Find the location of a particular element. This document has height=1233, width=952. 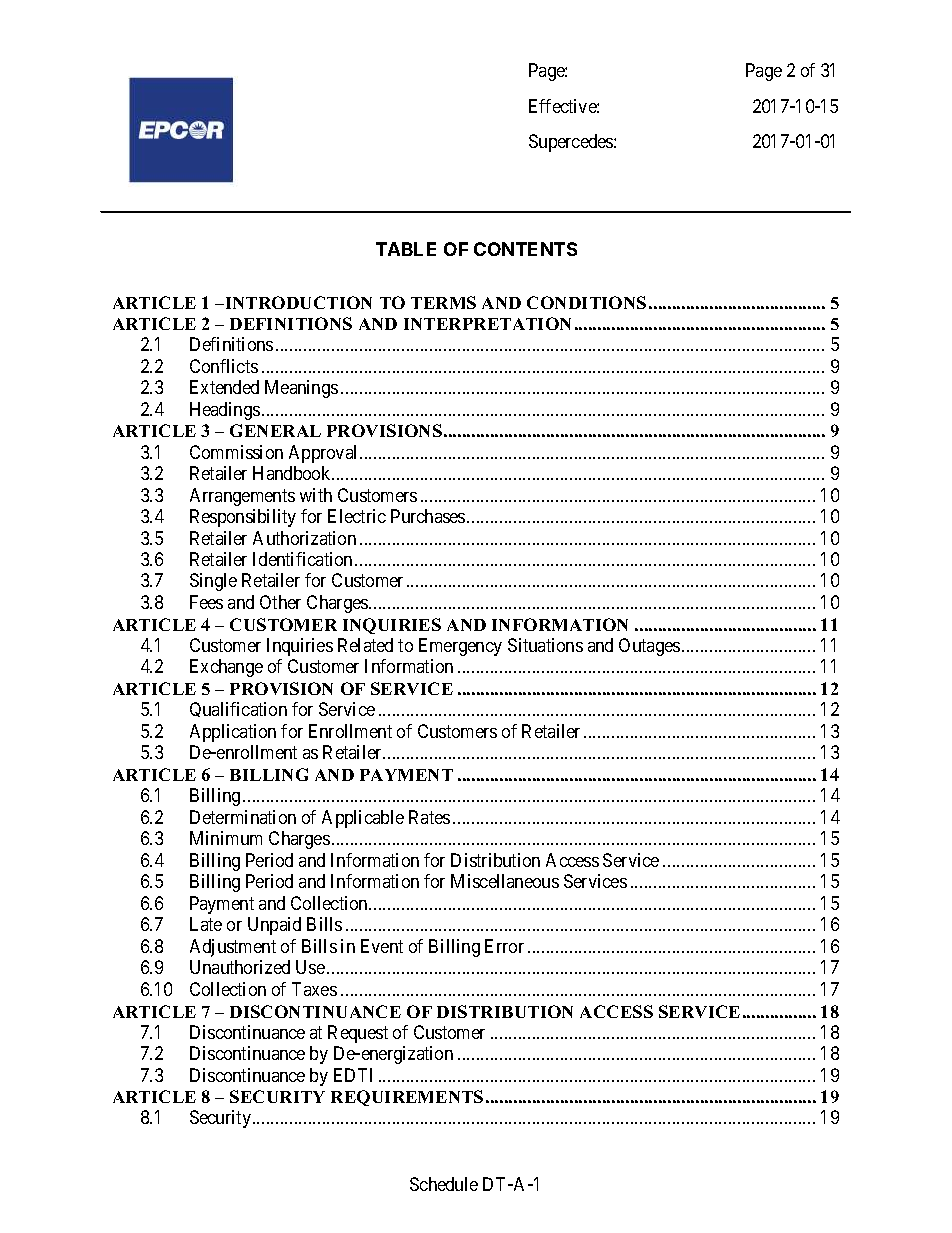

Situations is located at coordinates (545, 645).
